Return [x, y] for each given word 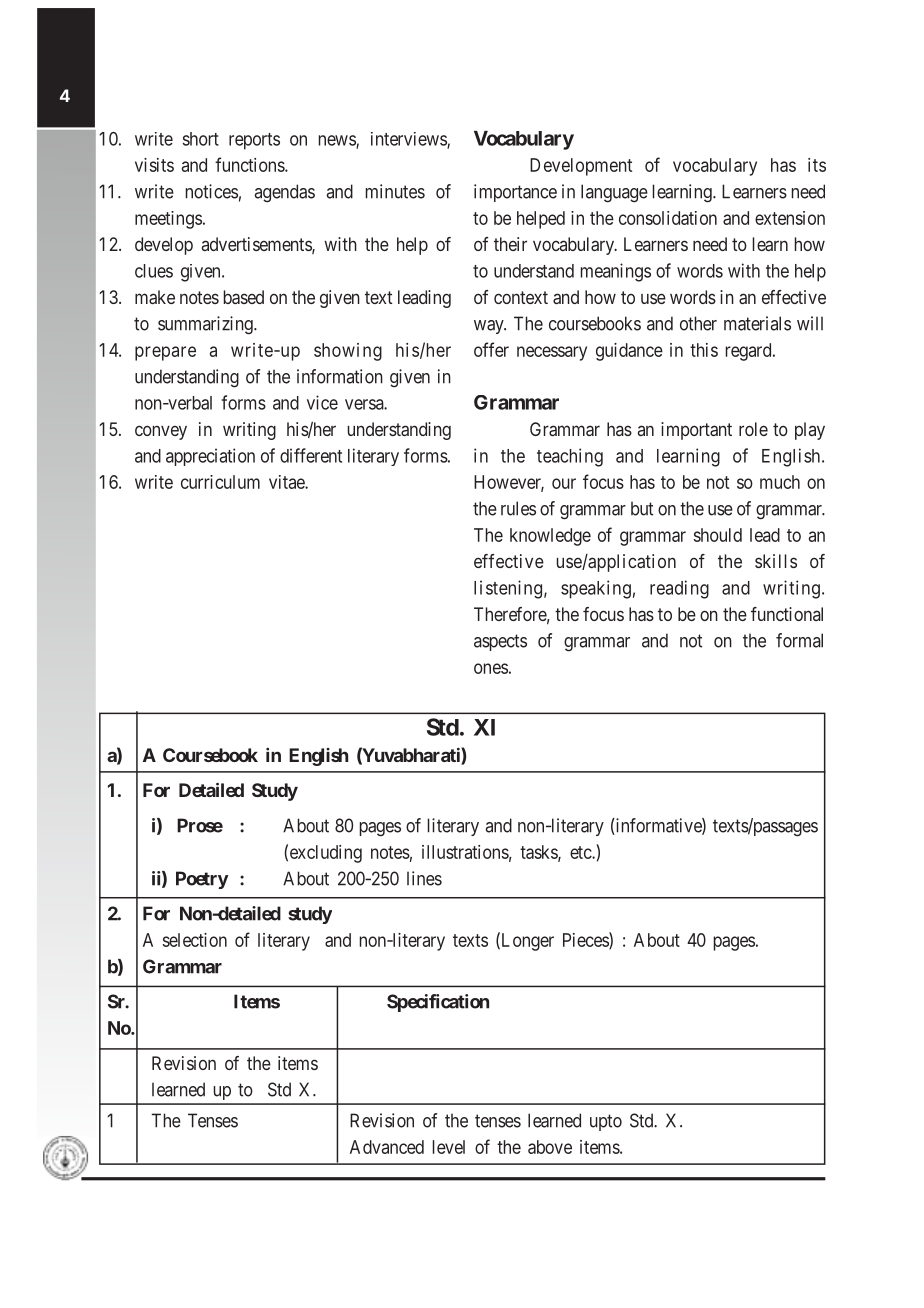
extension [790, 218]
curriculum [220, 482]
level [449, 1147]
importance [515, 193]
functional [787, 614]
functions [250, 164]
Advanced [387, 1147]
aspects [500, 642]
